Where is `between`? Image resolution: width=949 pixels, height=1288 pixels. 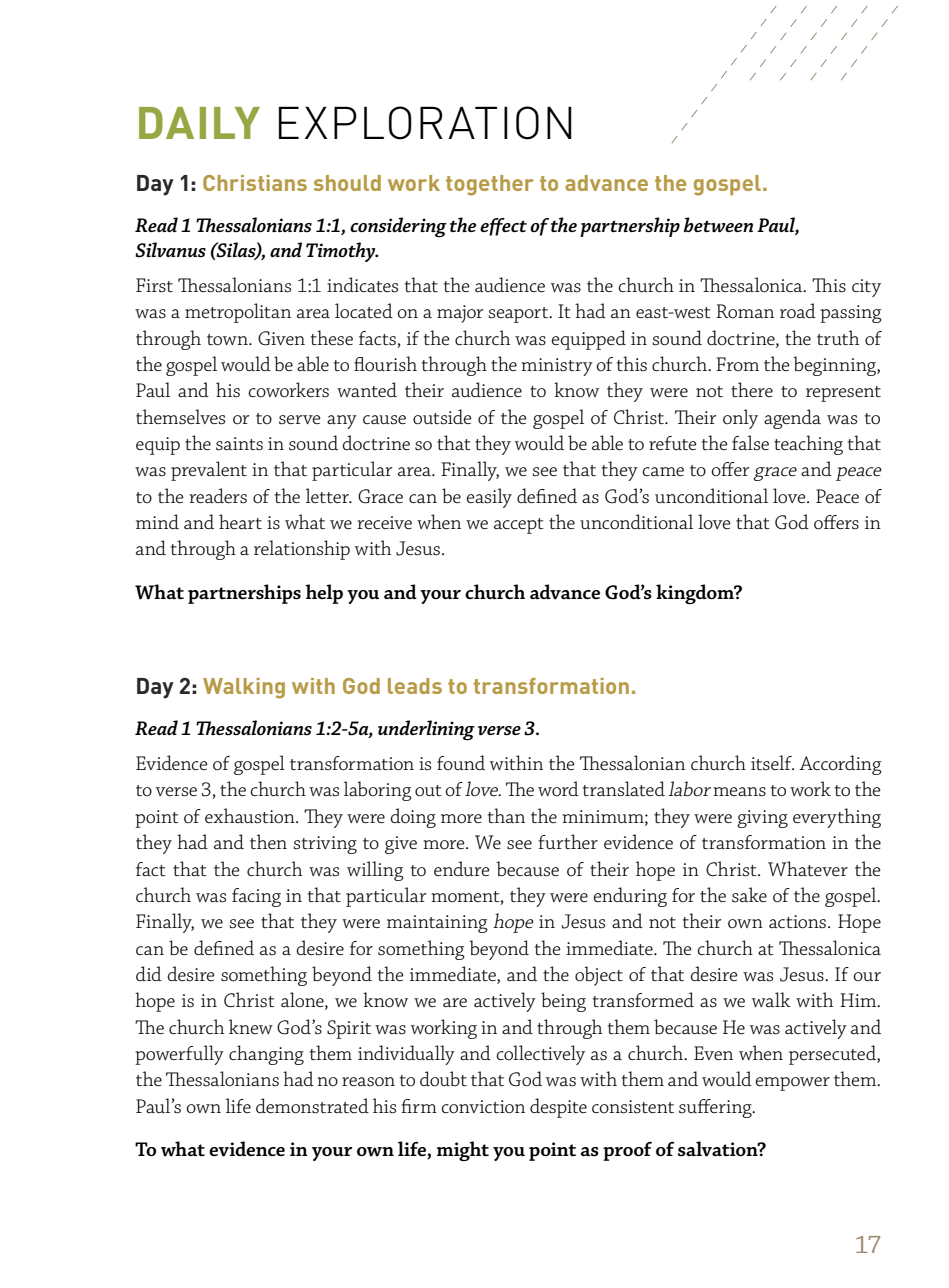 between is located at coordinates (718, 224).
